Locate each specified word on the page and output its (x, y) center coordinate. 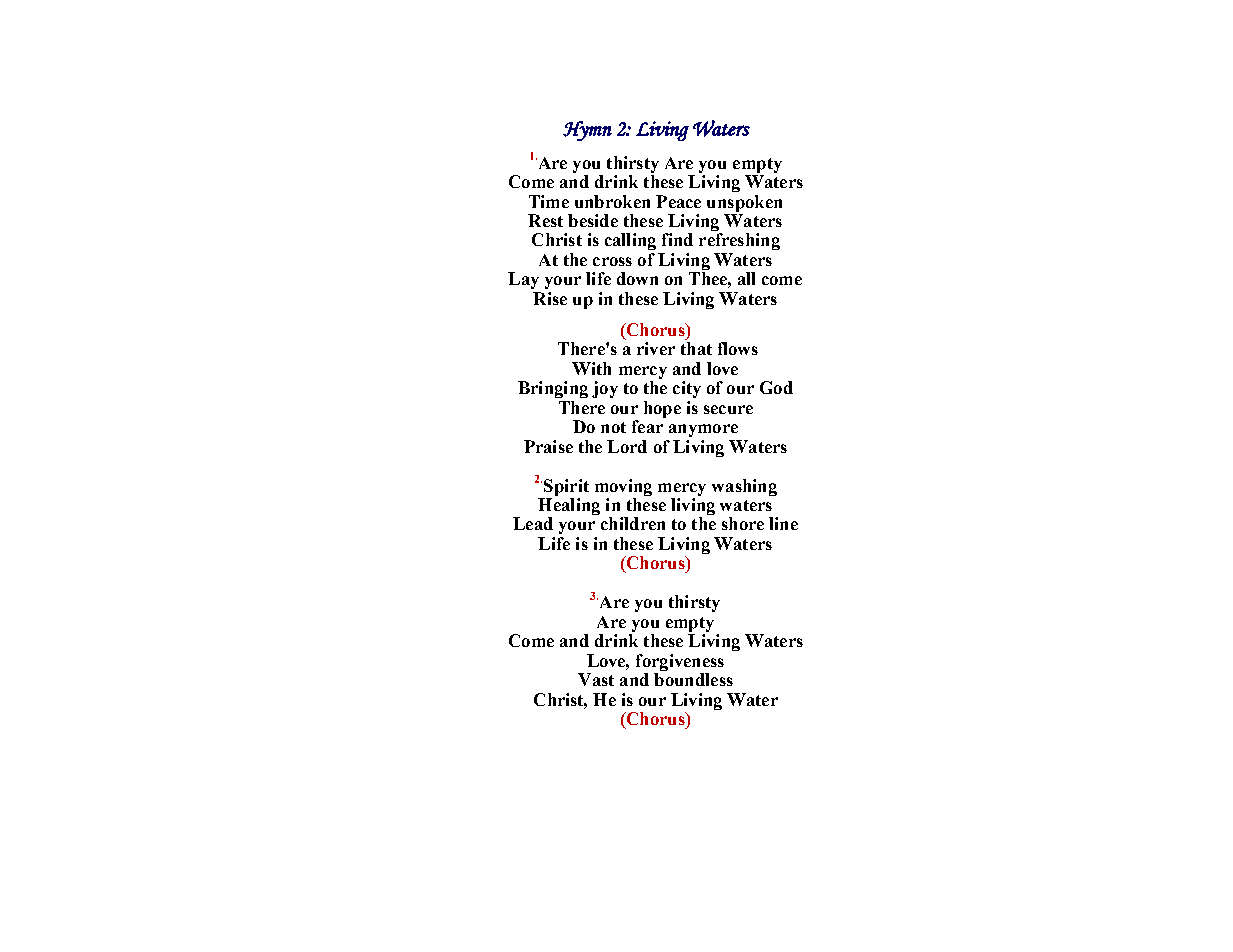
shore (743, 523)
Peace (678, 201)
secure (728, 409)
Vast (596, 679)
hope (662, 409)
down (637, 278)
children (633, 523)
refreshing (739, 241)
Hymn (587, 131)
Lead (533, 523)
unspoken (744, 203)
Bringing (553, 389)
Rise (550, 298)
